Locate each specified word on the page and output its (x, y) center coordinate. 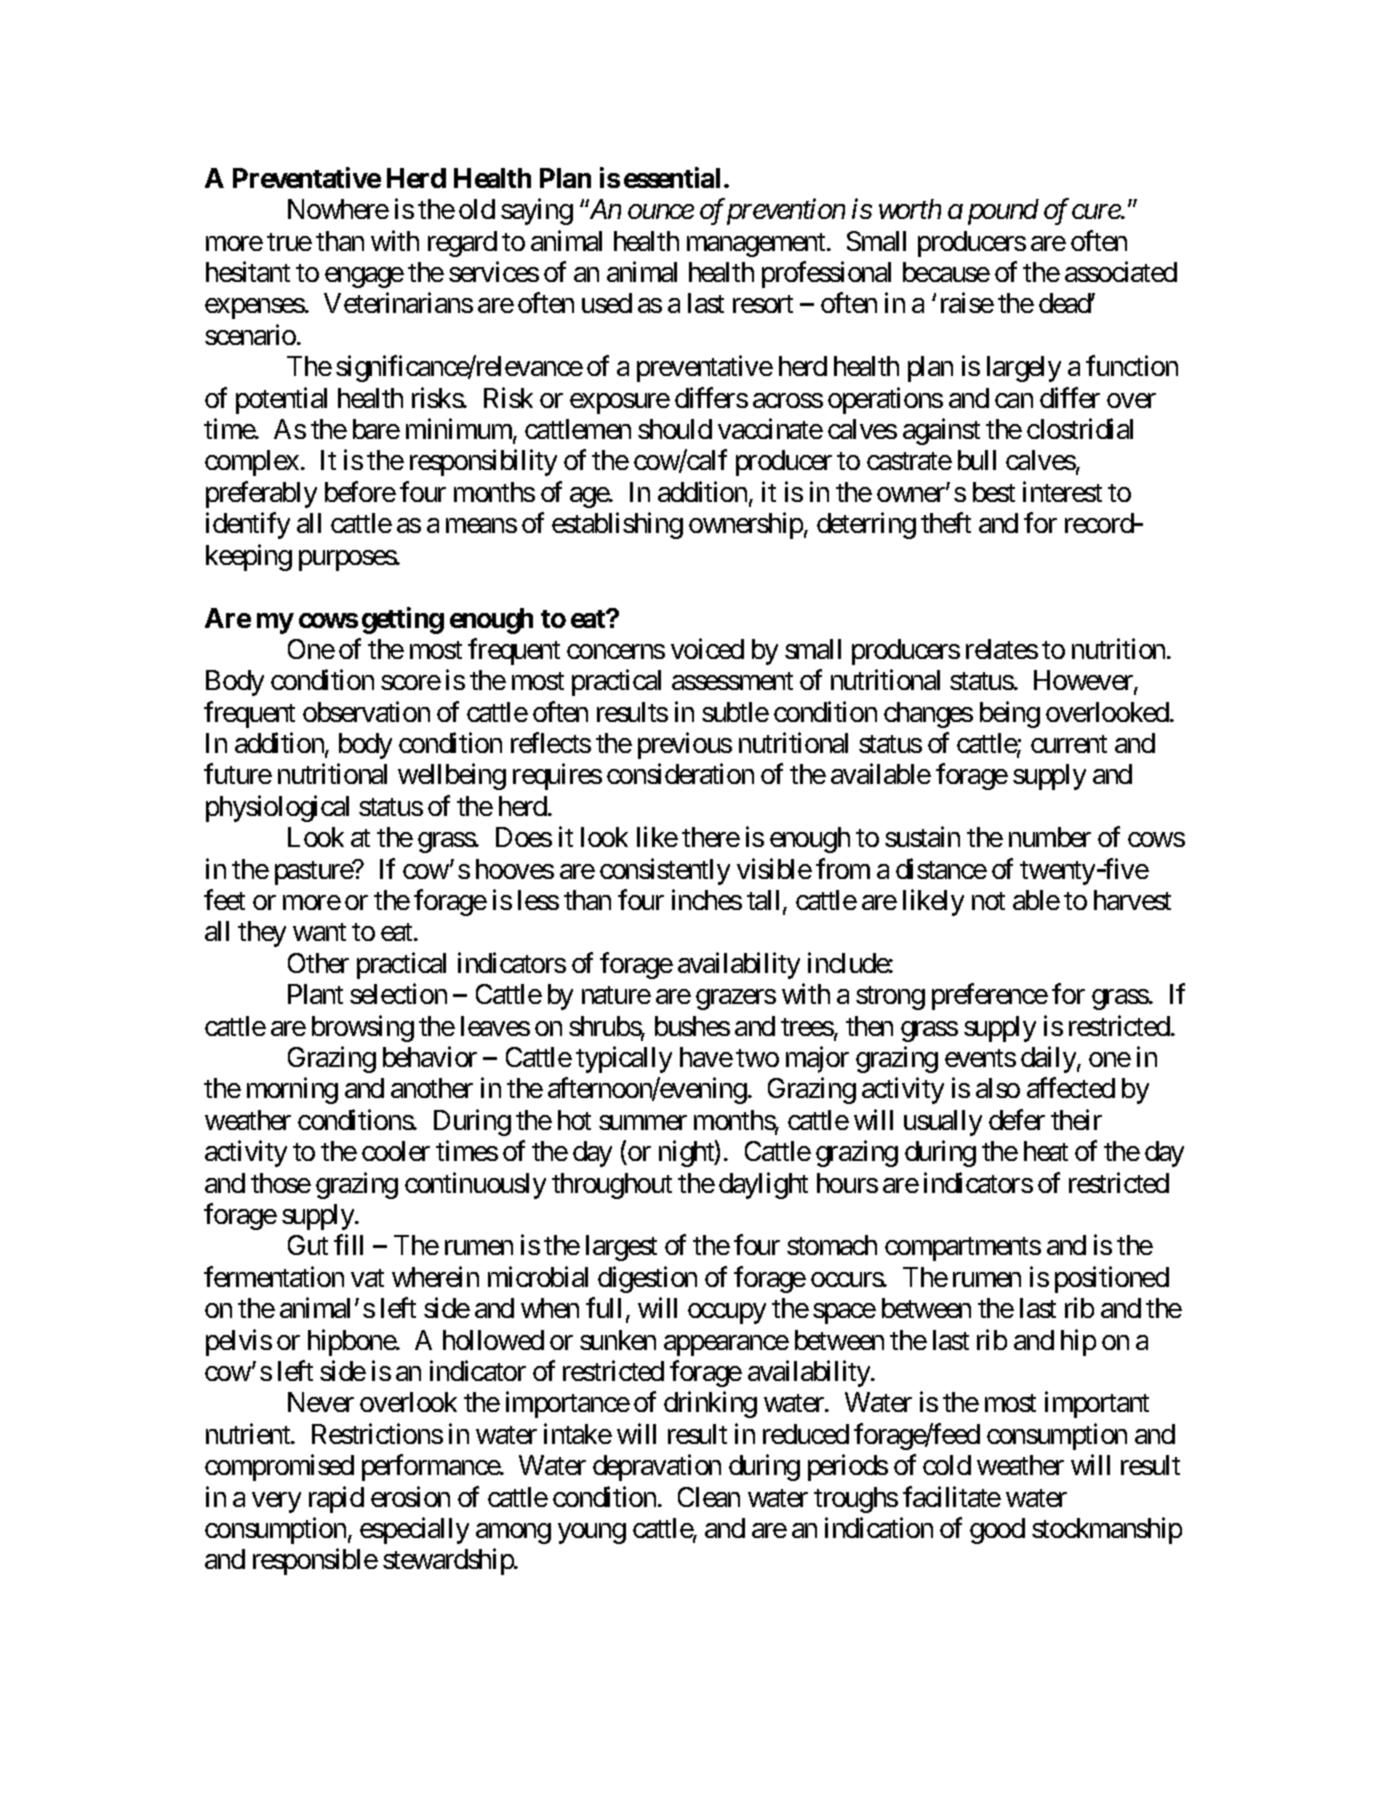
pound (1003, 212)
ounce (661, 212)
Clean (709, 1497)
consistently (665, 871)
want (319, 932)
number (1050, 837)
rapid (336, 1499)
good (997, 1531)
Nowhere (338, 209)
